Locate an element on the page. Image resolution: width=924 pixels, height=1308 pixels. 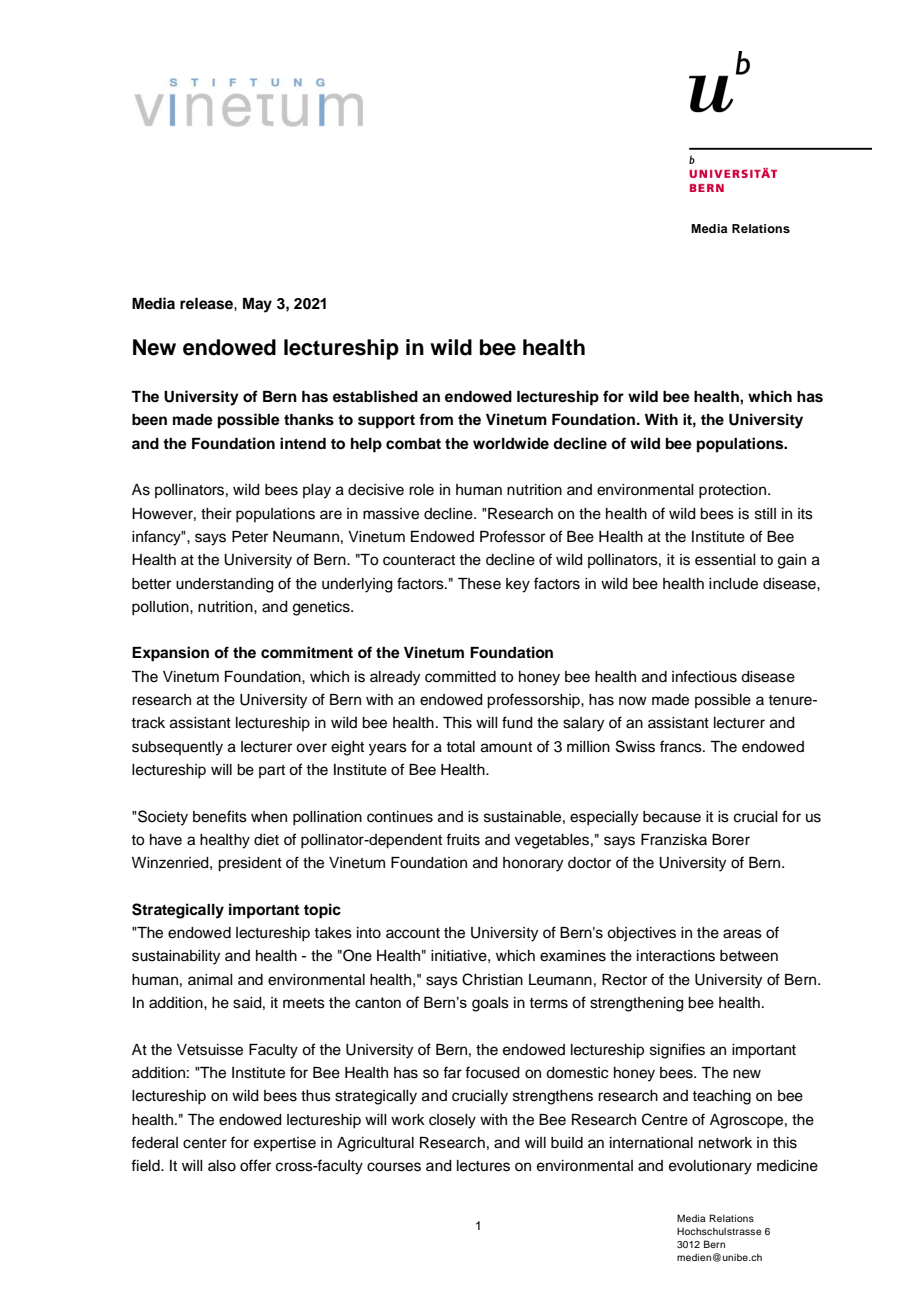
role is located at coordinates (421, 490).
